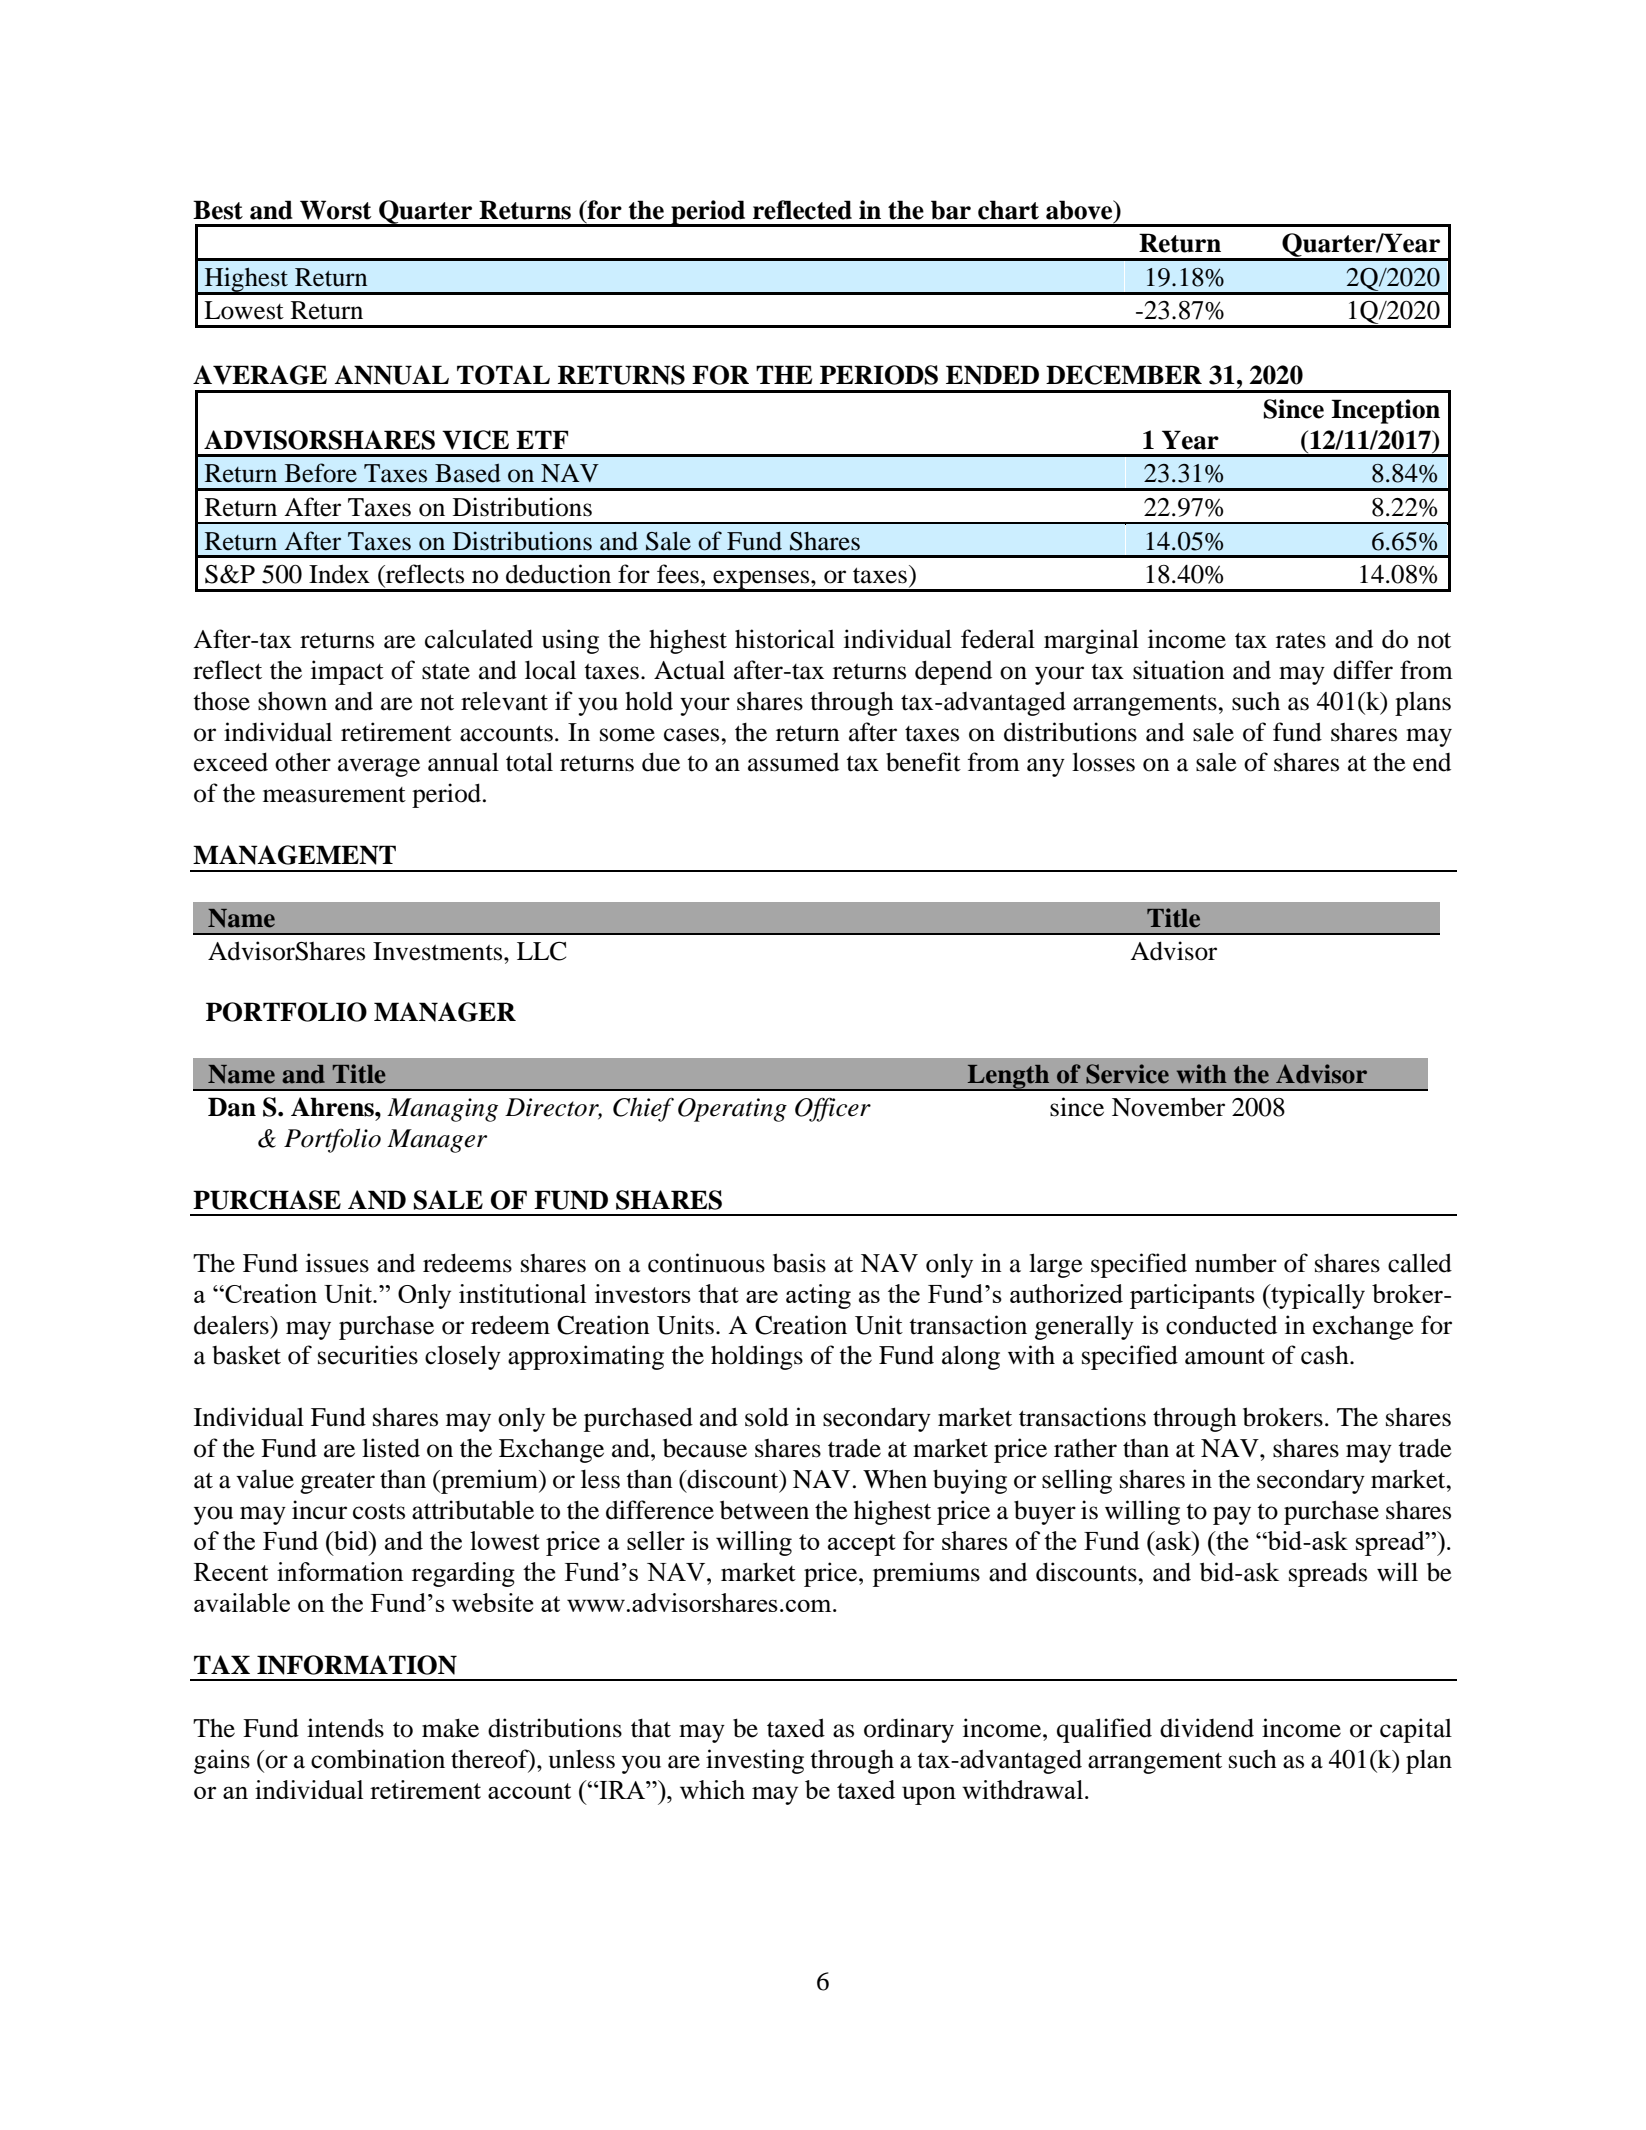 The height and width of the screenshot is (2130, 1646). I want to click on bar, so click(951, 210).
